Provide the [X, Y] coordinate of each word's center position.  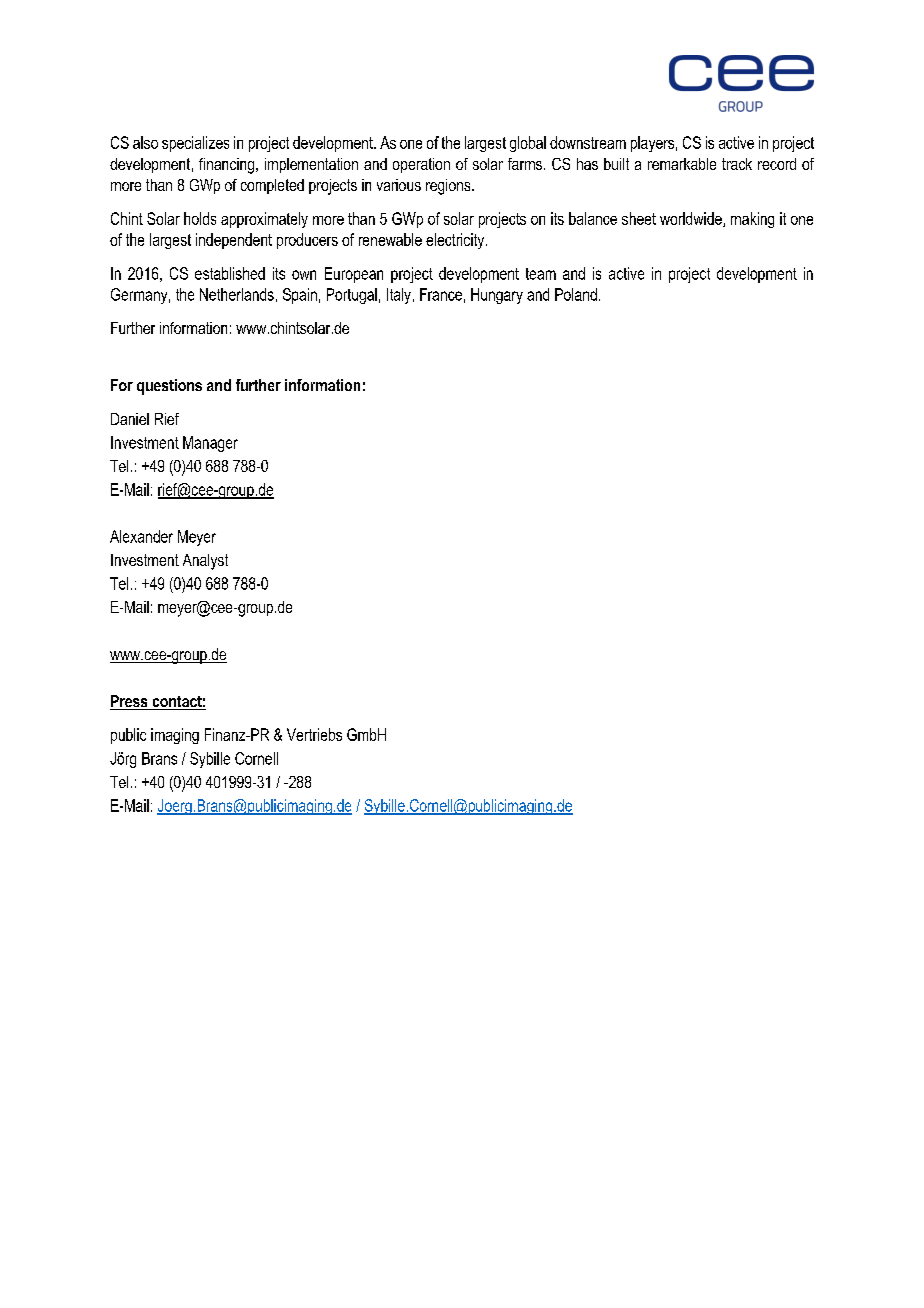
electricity [456, 241]
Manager [210, 444]
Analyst [205, 562]
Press [130, 702]
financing [228, 166]
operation [421, 165]
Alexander [141, 536]
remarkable [682, 164]
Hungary [497, 296]
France [441, 294]
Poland [576, 294]
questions [169, 387]
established [230, 273]
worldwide [692, 219]
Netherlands [237, 294]
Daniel [130, 419]
